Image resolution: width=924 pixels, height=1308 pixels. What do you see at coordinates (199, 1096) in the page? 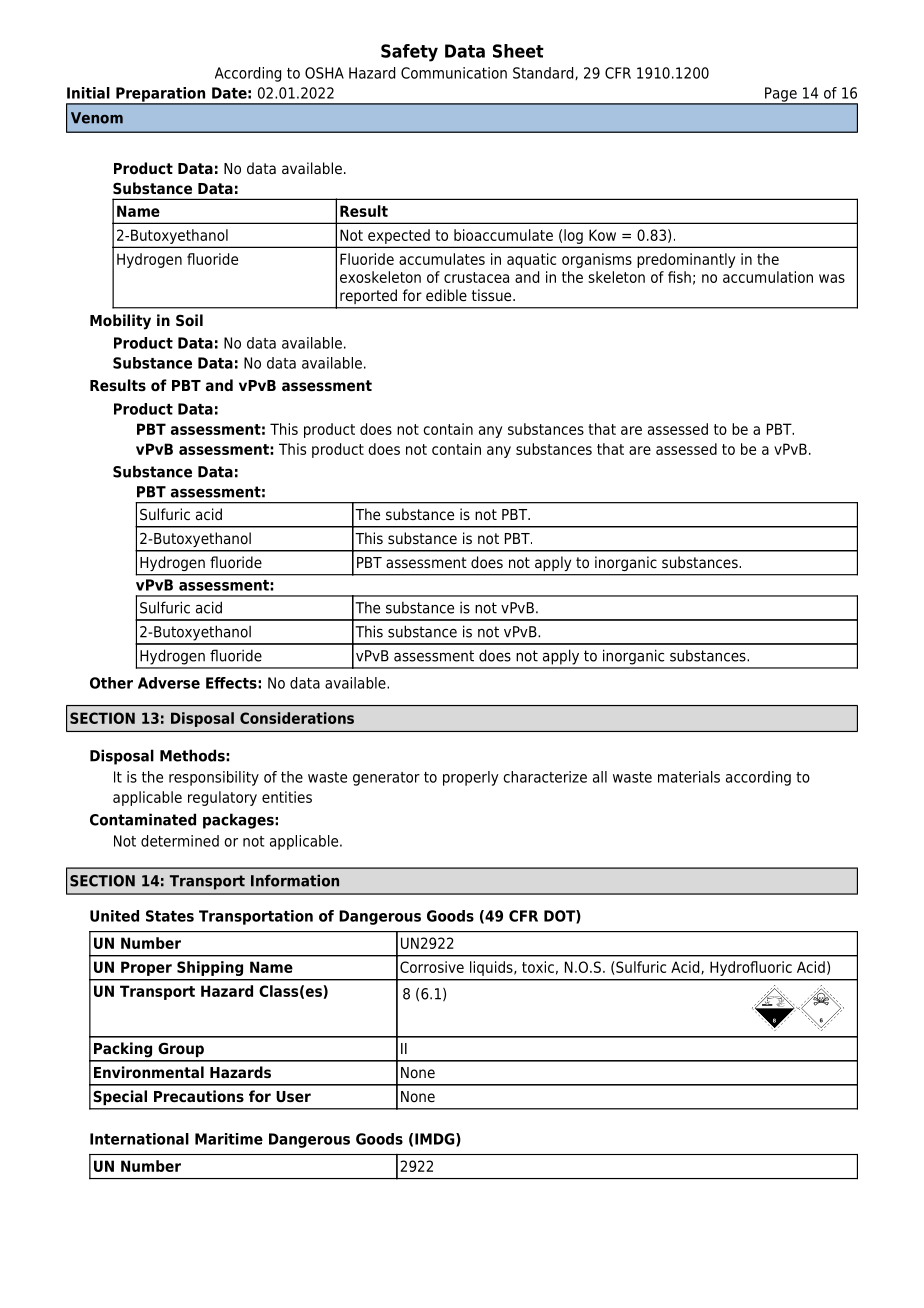
I see `Precautions` at bounding box center [199, 1096].
